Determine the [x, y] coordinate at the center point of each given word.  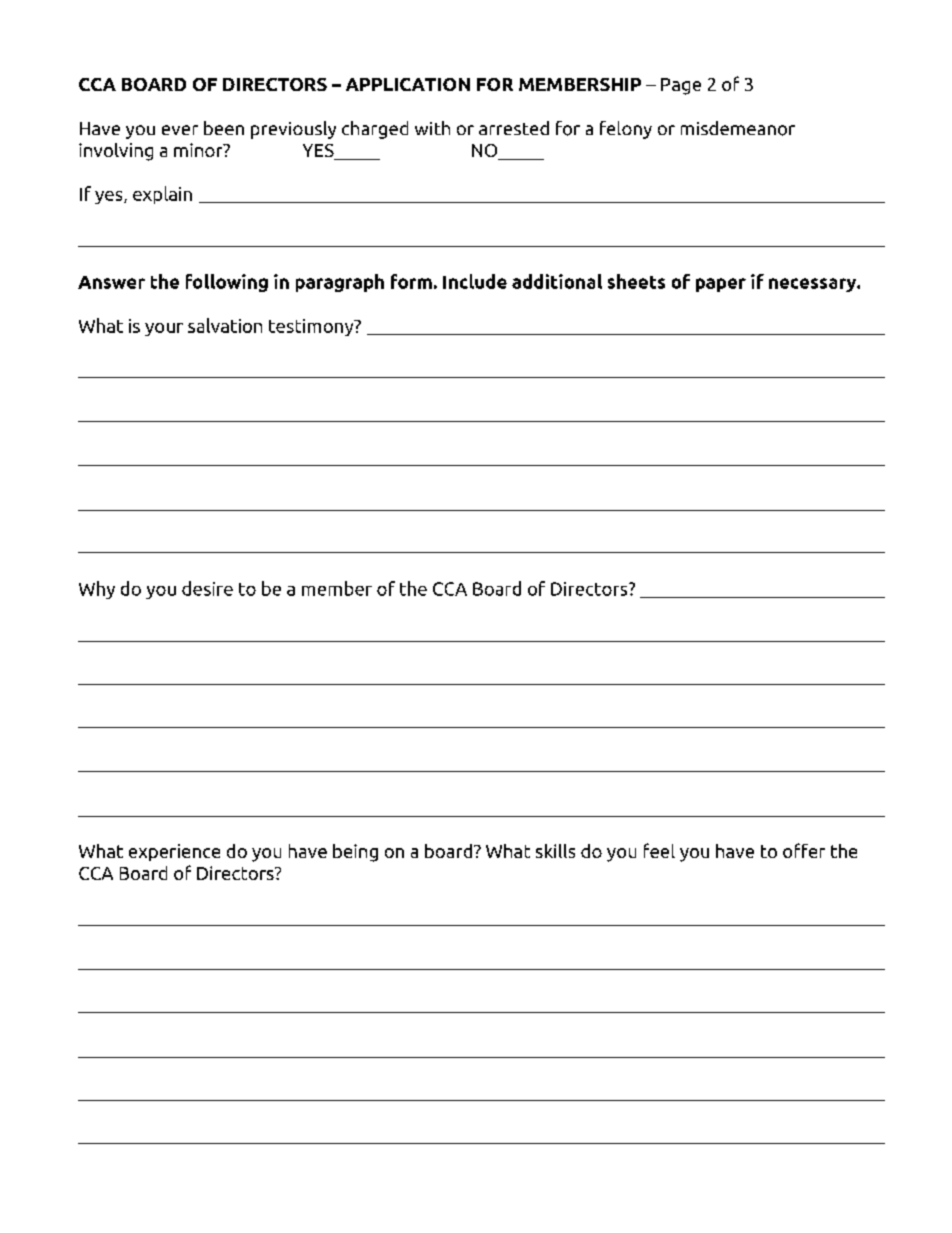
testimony [312, 327]
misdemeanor [738, 128]
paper [721, 285]
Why [97, 590]
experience [174, 852]
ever [180, 130]
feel [659, 850]
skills [555, 851]
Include [475, 281]
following [227, 283]
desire [207, 588]
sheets [636, 281]
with [432, 128]
